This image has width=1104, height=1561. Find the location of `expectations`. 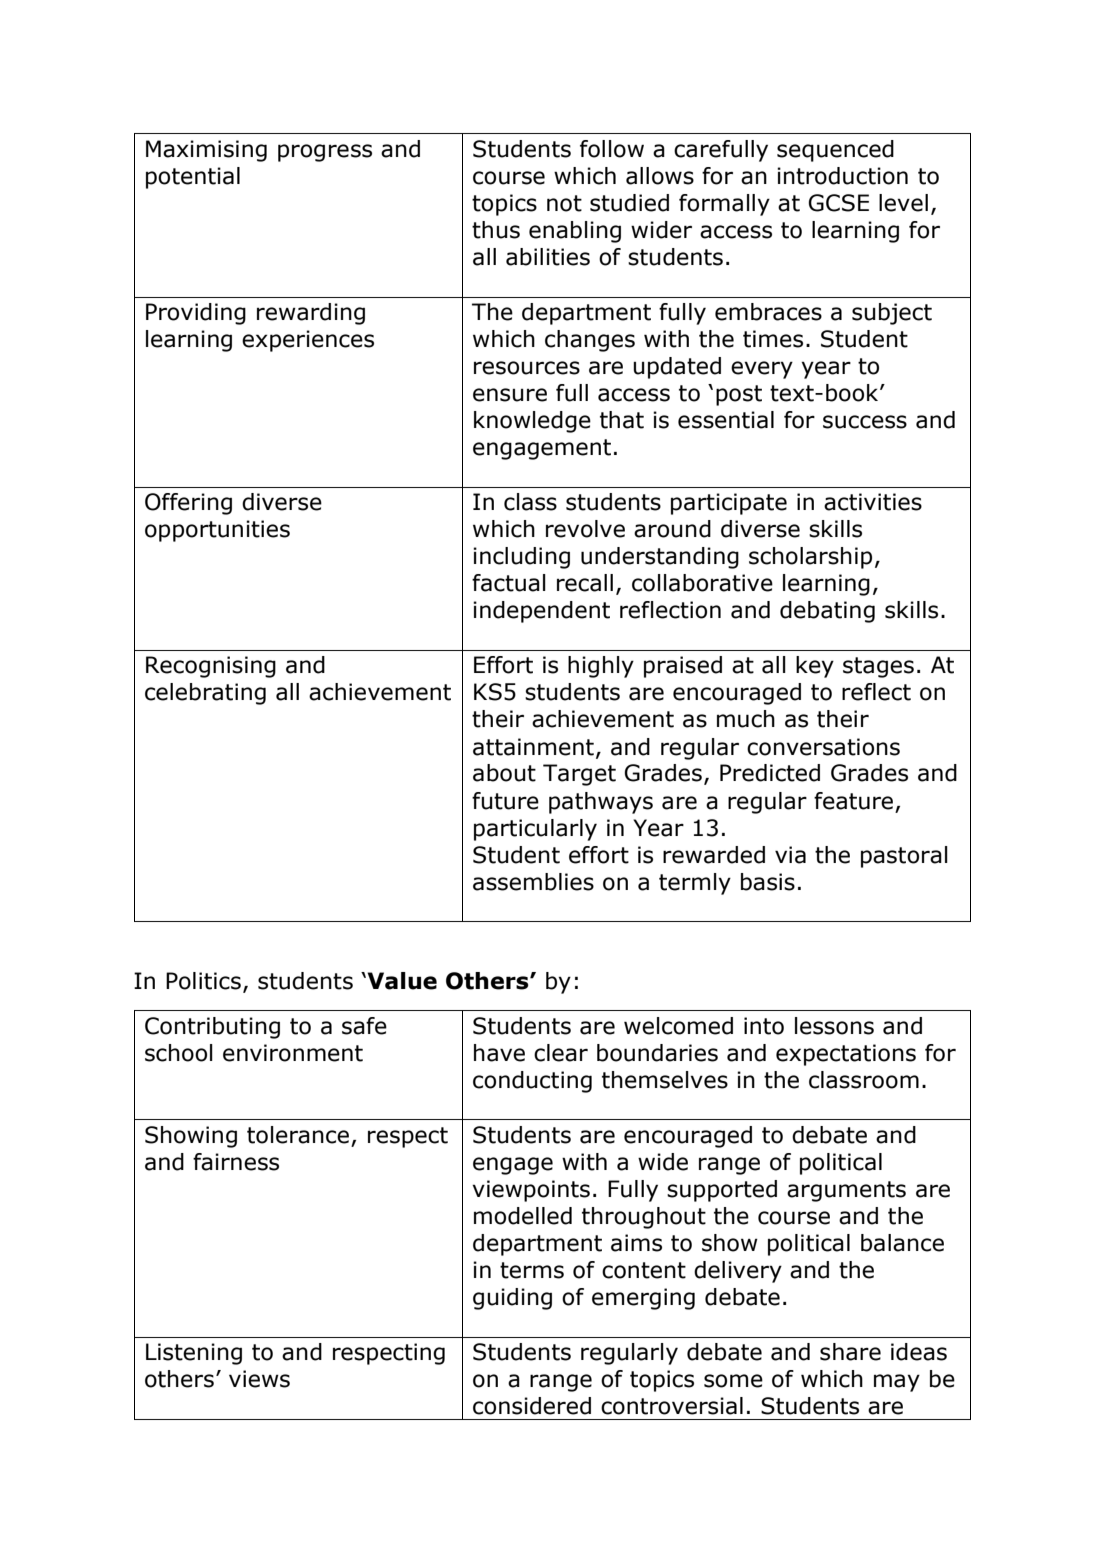

expectations is located at coordinates (846, 1055).
